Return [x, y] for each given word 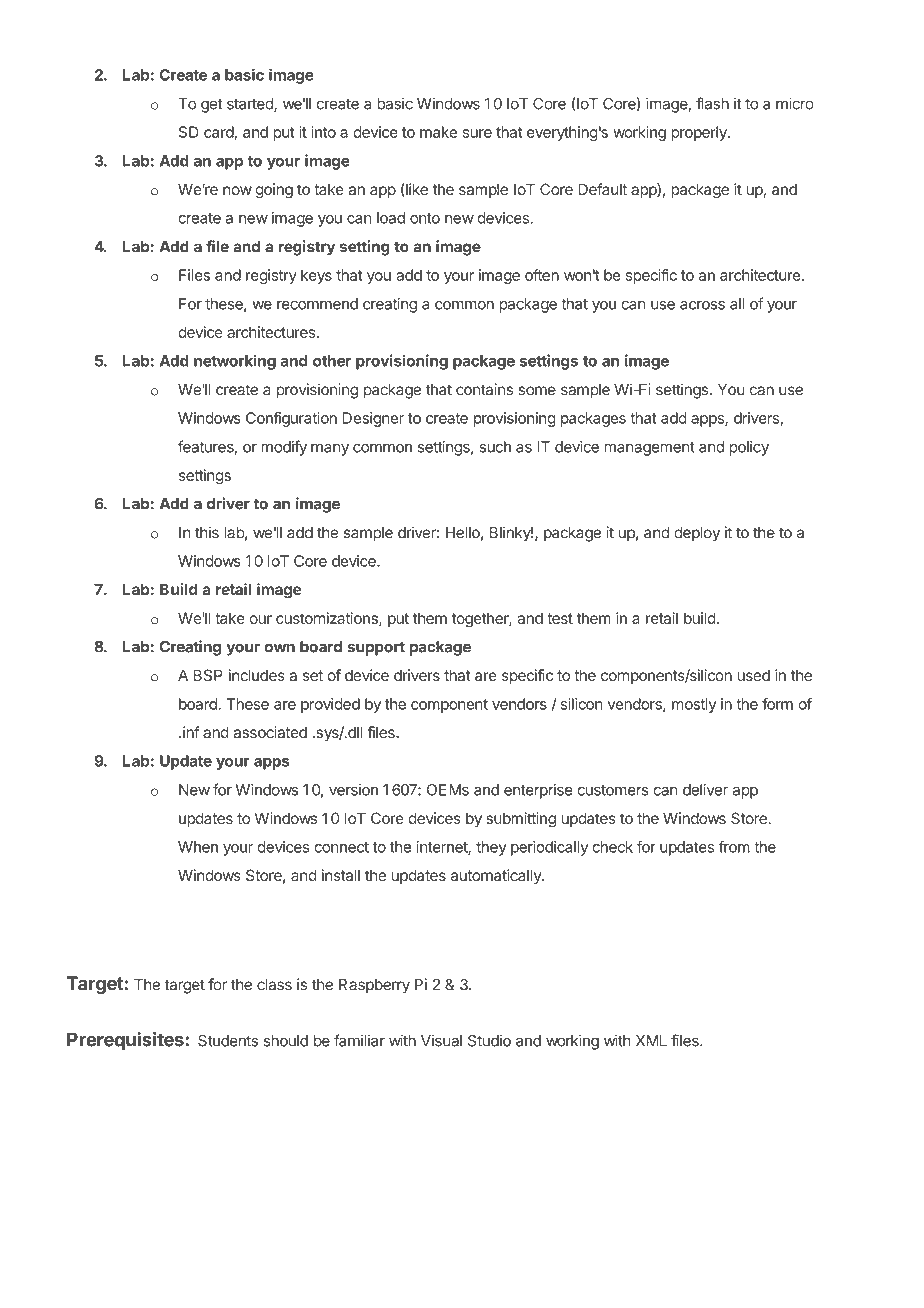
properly [700, 133]
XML [651, 1041]
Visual [441, 1040]
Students [228, 1041]
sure [477, 133]
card [219, 132]
